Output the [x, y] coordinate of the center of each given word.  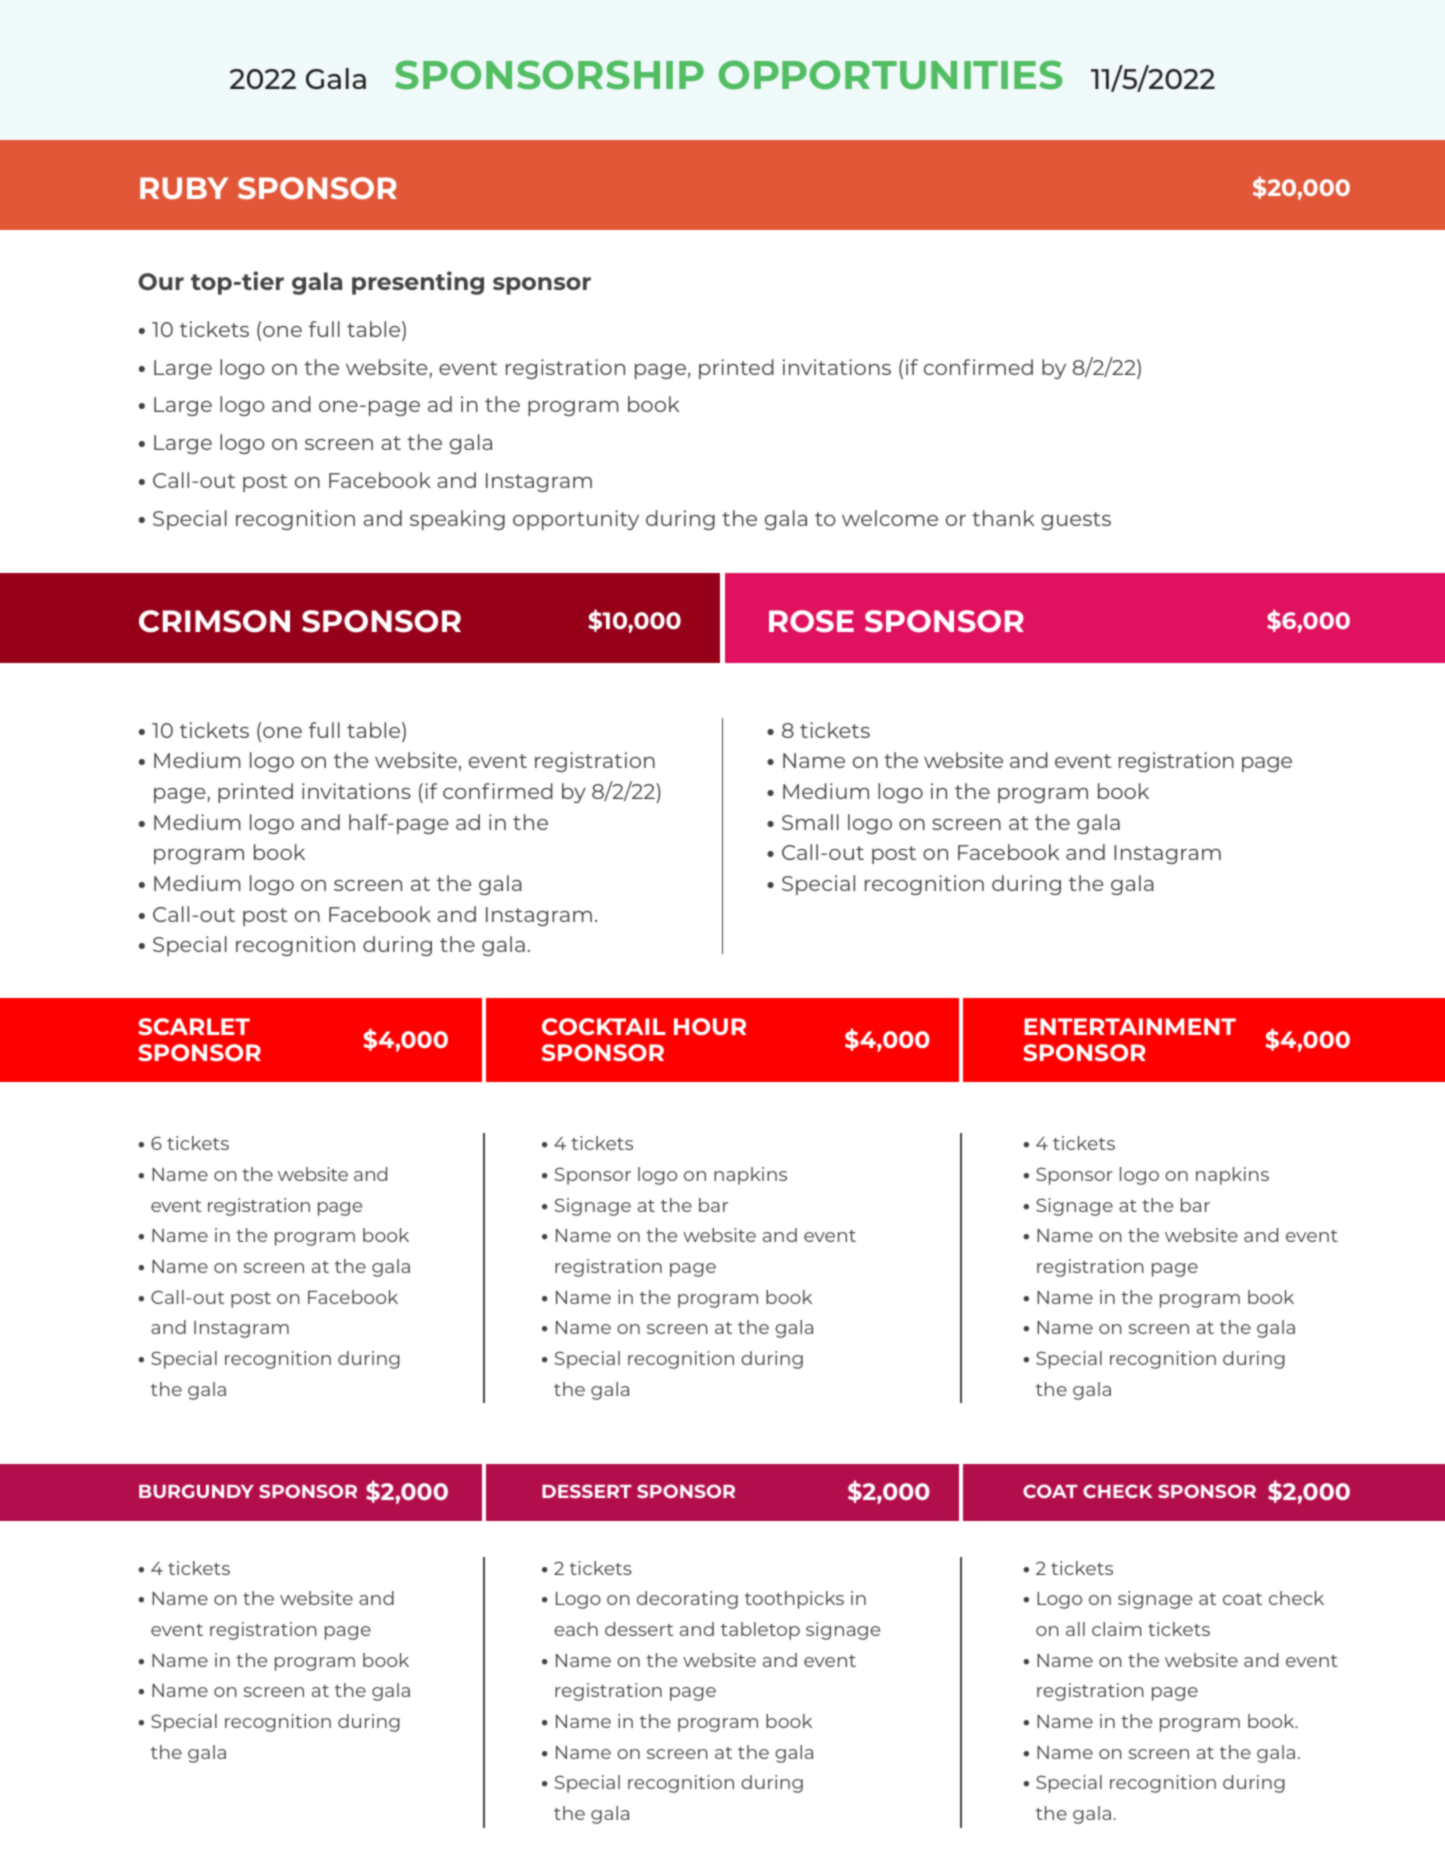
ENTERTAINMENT [1130, 1026]
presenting [418, 283]
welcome [890, 518]
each [576, 1629]
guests [1076, 521]
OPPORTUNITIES [890, 75]
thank [1003, 518]
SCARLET [194, 1026]
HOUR [710, 1026]
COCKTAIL [604, 1026]
